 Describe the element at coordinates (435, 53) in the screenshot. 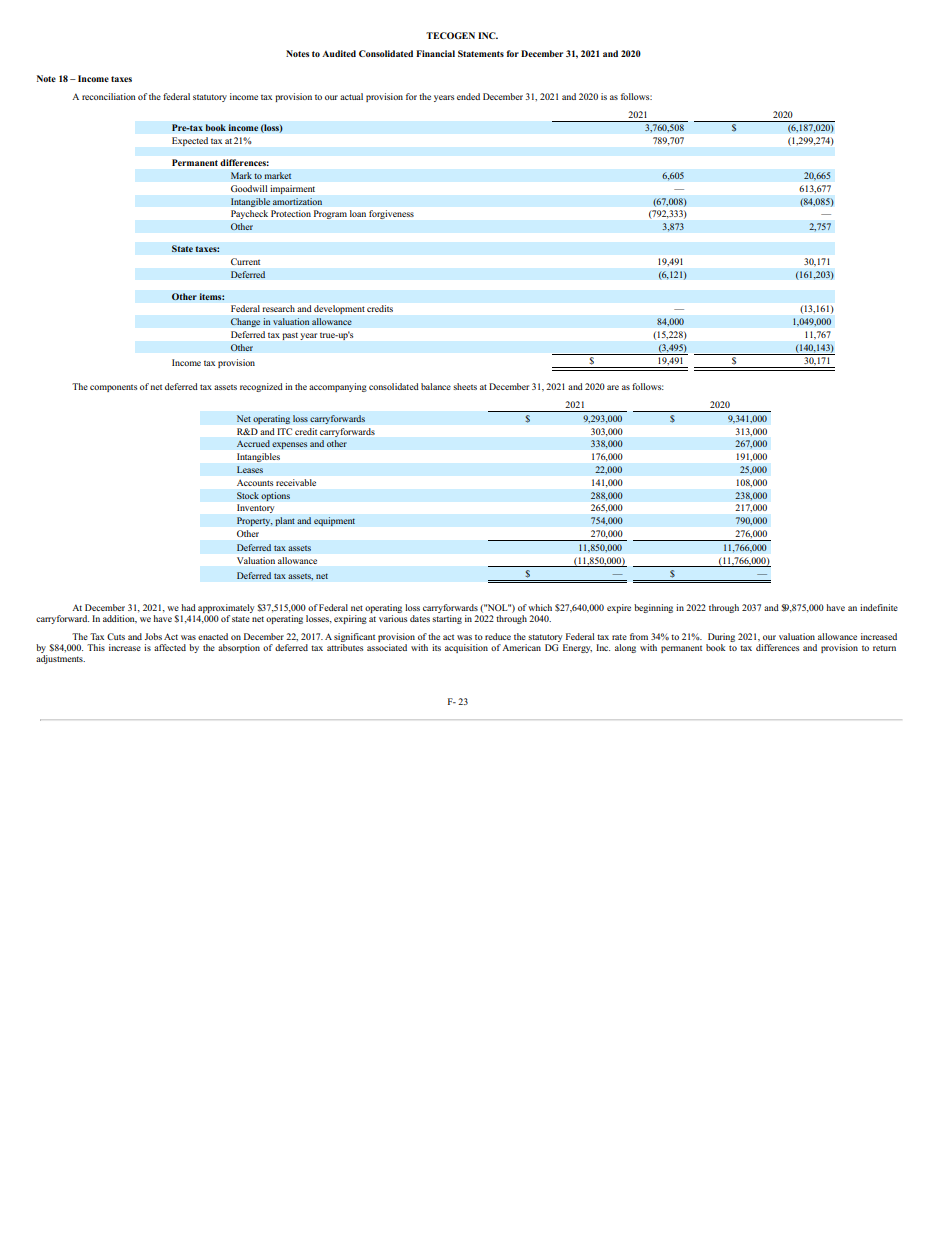

I see `Financial` at that location.
